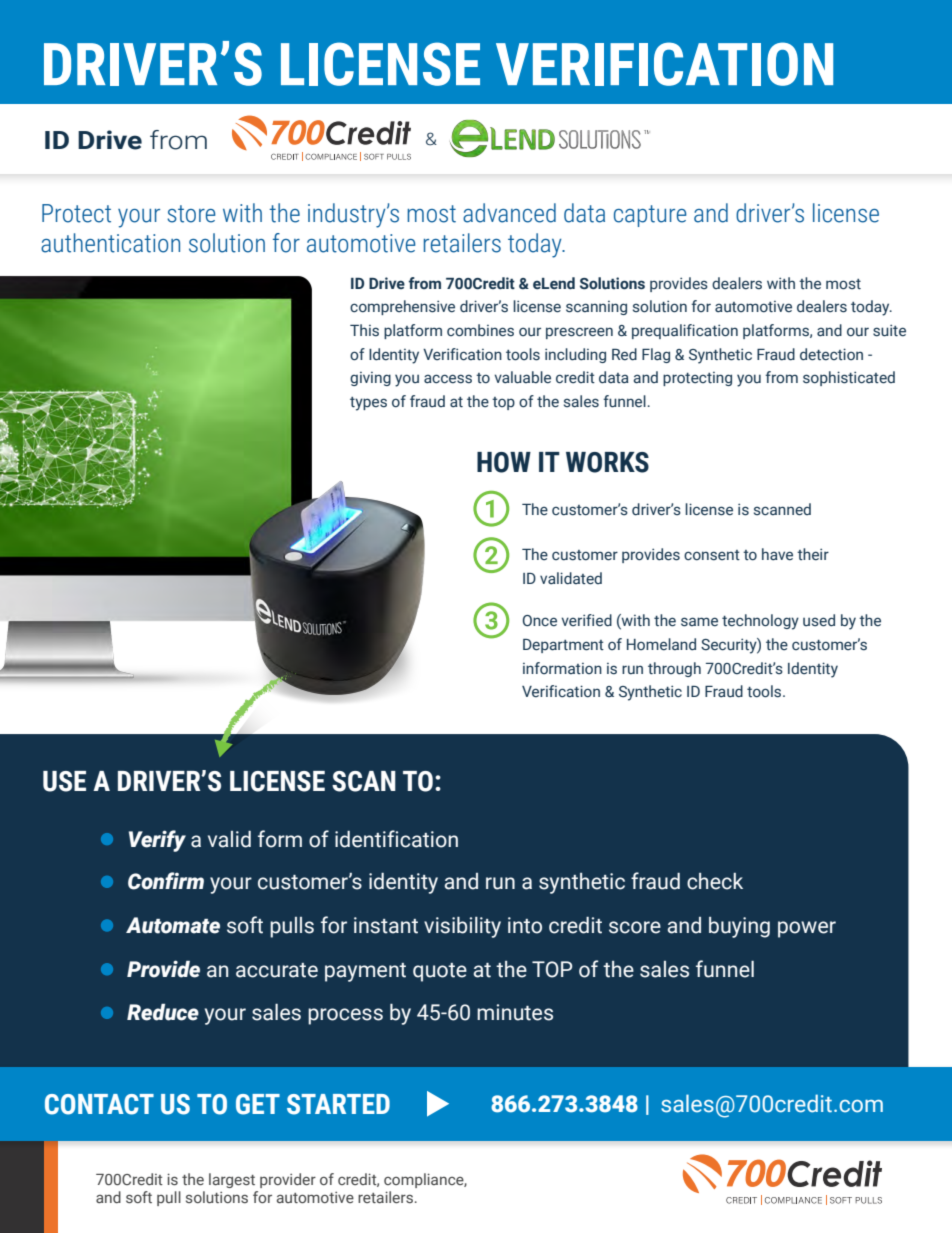 The height and width of the screenshot is (1233, 952). I want to click on technology, so click(760, 622).
